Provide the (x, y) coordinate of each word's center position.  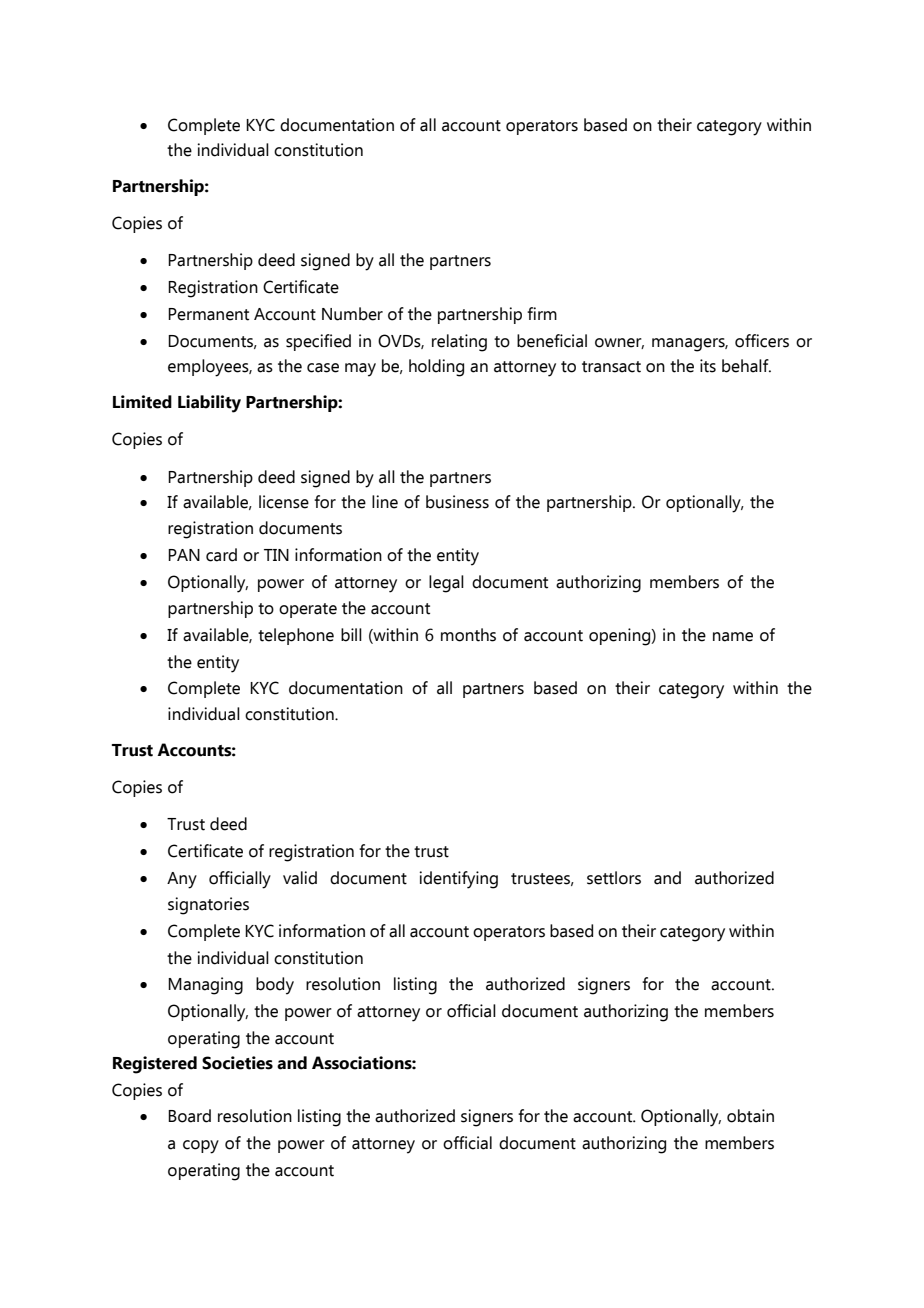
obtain (750, 1116)
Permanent (208, 314)
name (733, 637)
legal (446, 584)
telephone (296, 636)
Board (189, 1116)
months (468, 635)
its (708, 366)
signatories (208, 906)
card (221, 555)
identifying (458, 880)
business (457, 502)
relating (459, 343)
